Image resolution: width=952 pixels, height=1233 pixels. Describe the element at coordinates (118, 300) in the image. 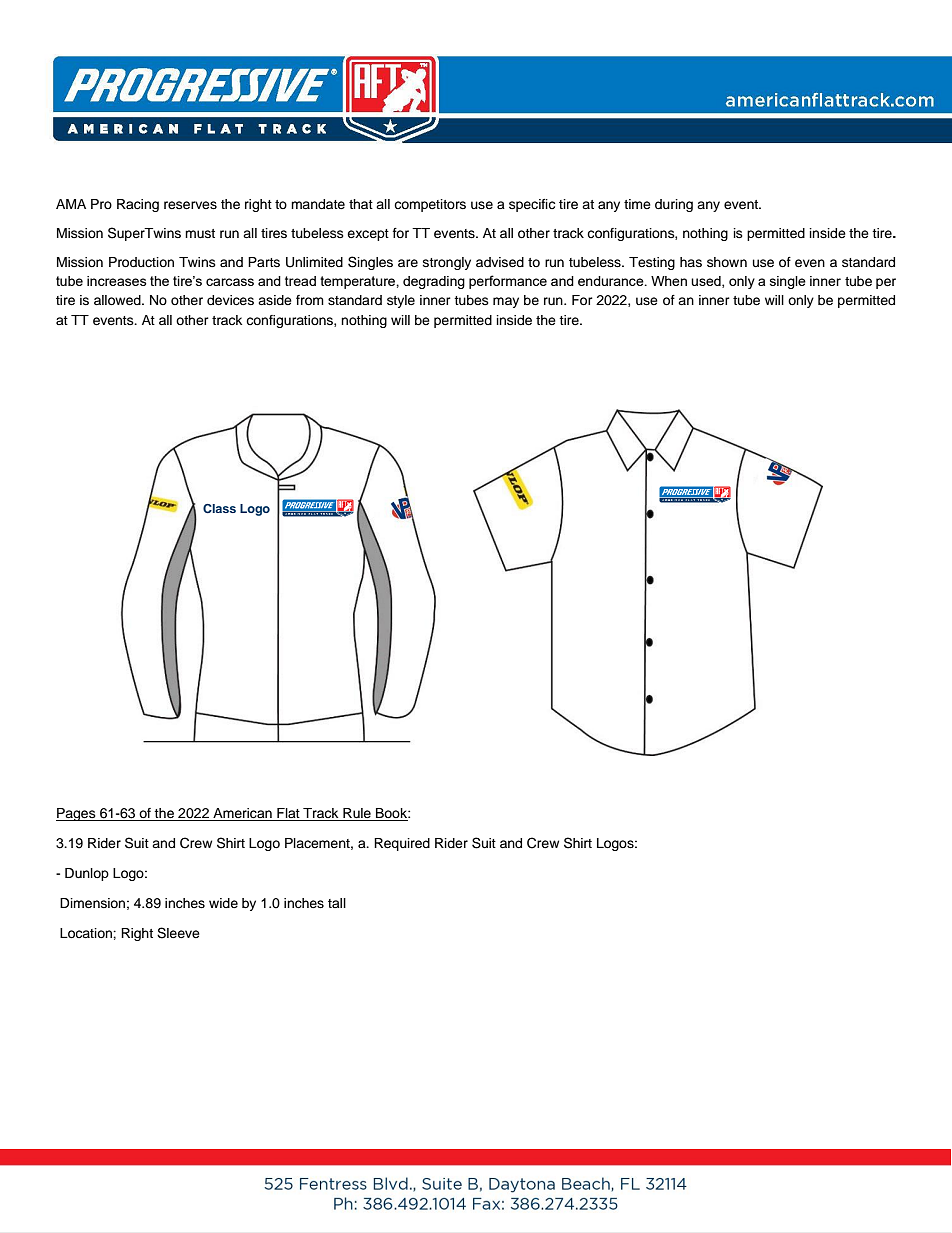

I see `allowed` at that location.
